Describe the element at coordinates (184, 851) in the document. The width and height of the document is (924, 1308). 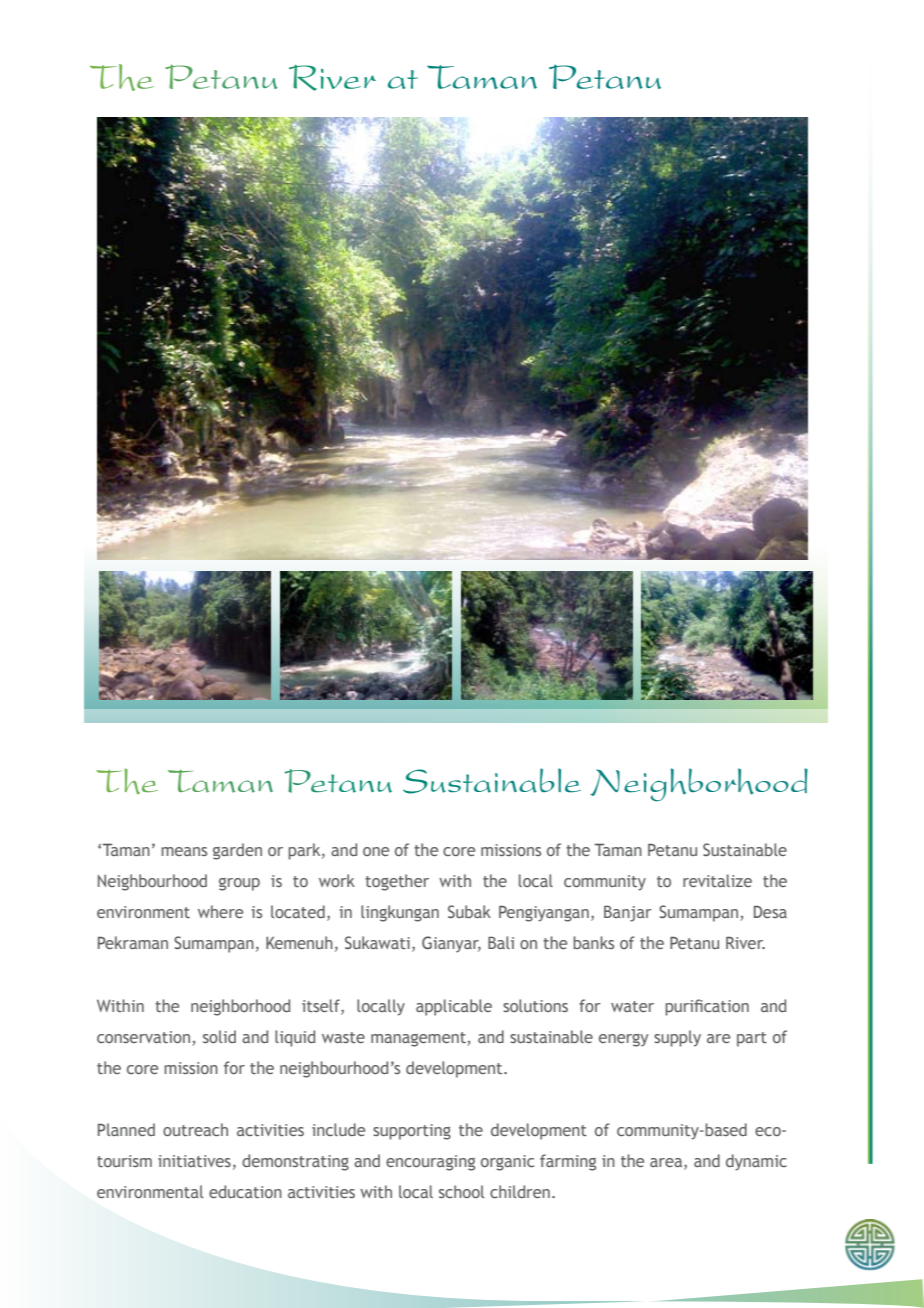
I see `means` at that location.
